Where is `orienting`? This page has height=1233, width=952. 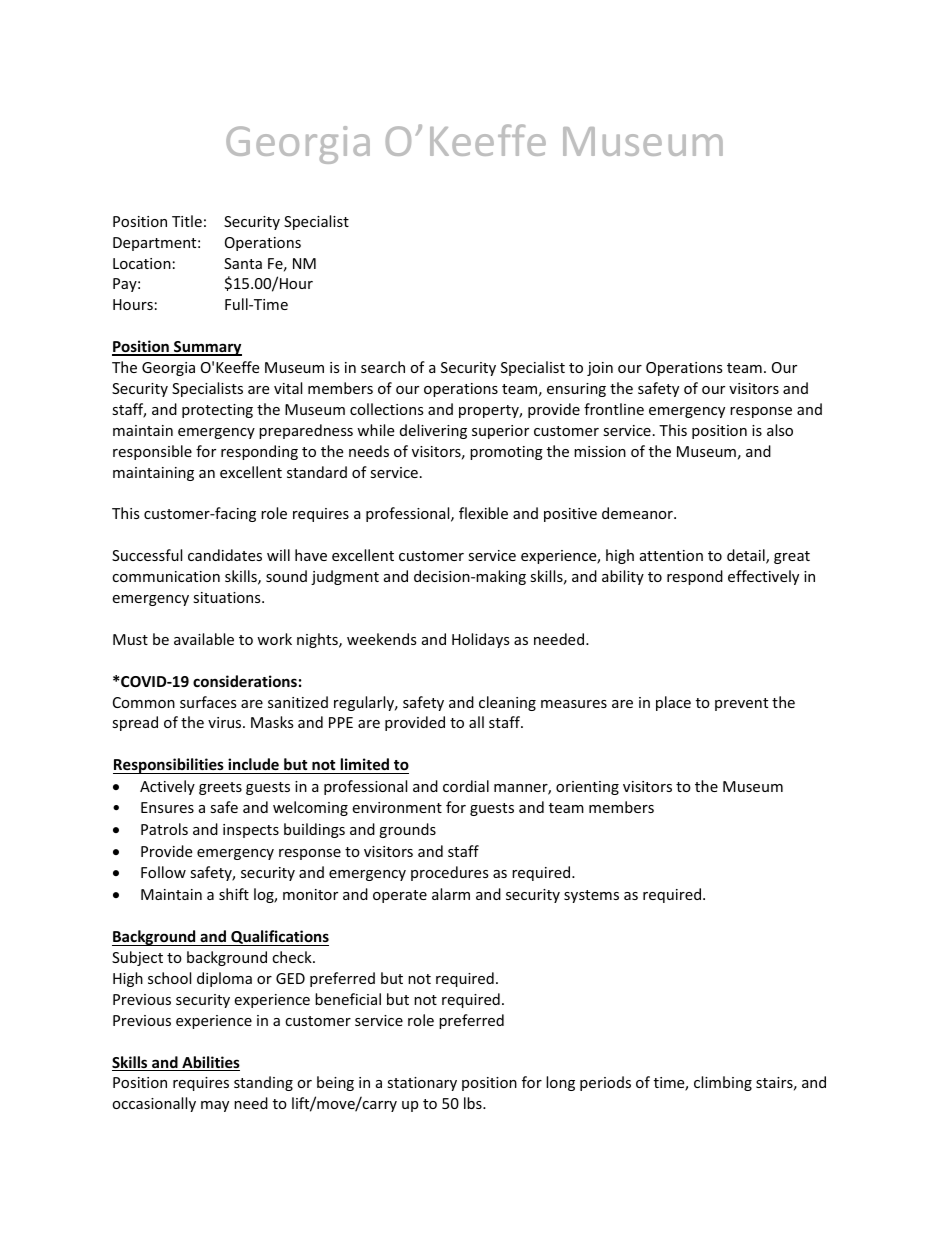
orienting is located at coordinates (587, 788).
